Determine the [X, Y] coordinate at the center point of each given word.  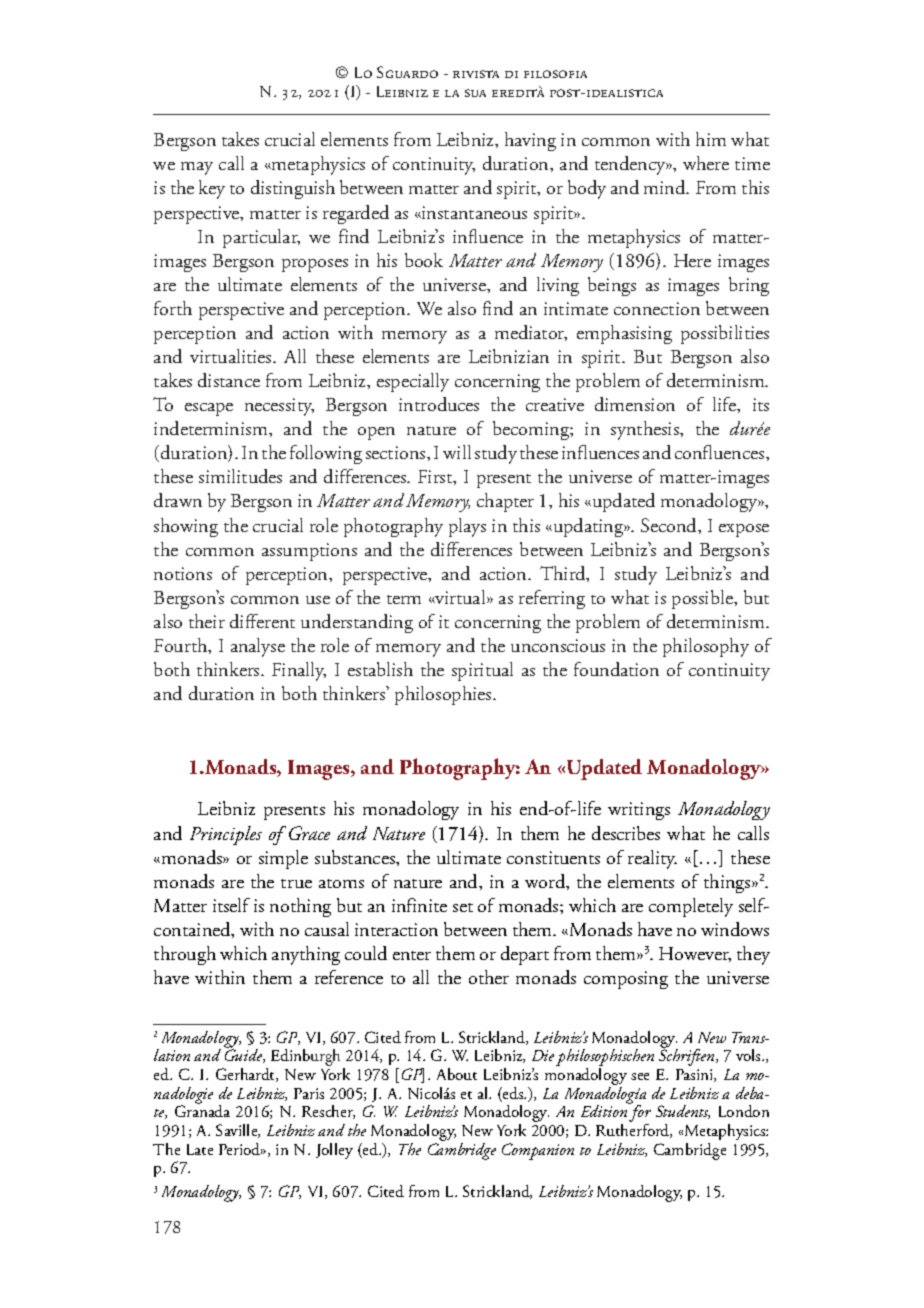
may [197, 168]
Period [241, 1149]
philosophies [444, 695]
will [457, 452]
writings [639, 811]
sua [475, 93]
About [457, 1074]
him [711, 139]
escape [209, 409]
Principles [226, 835]
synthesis [646, 430]
